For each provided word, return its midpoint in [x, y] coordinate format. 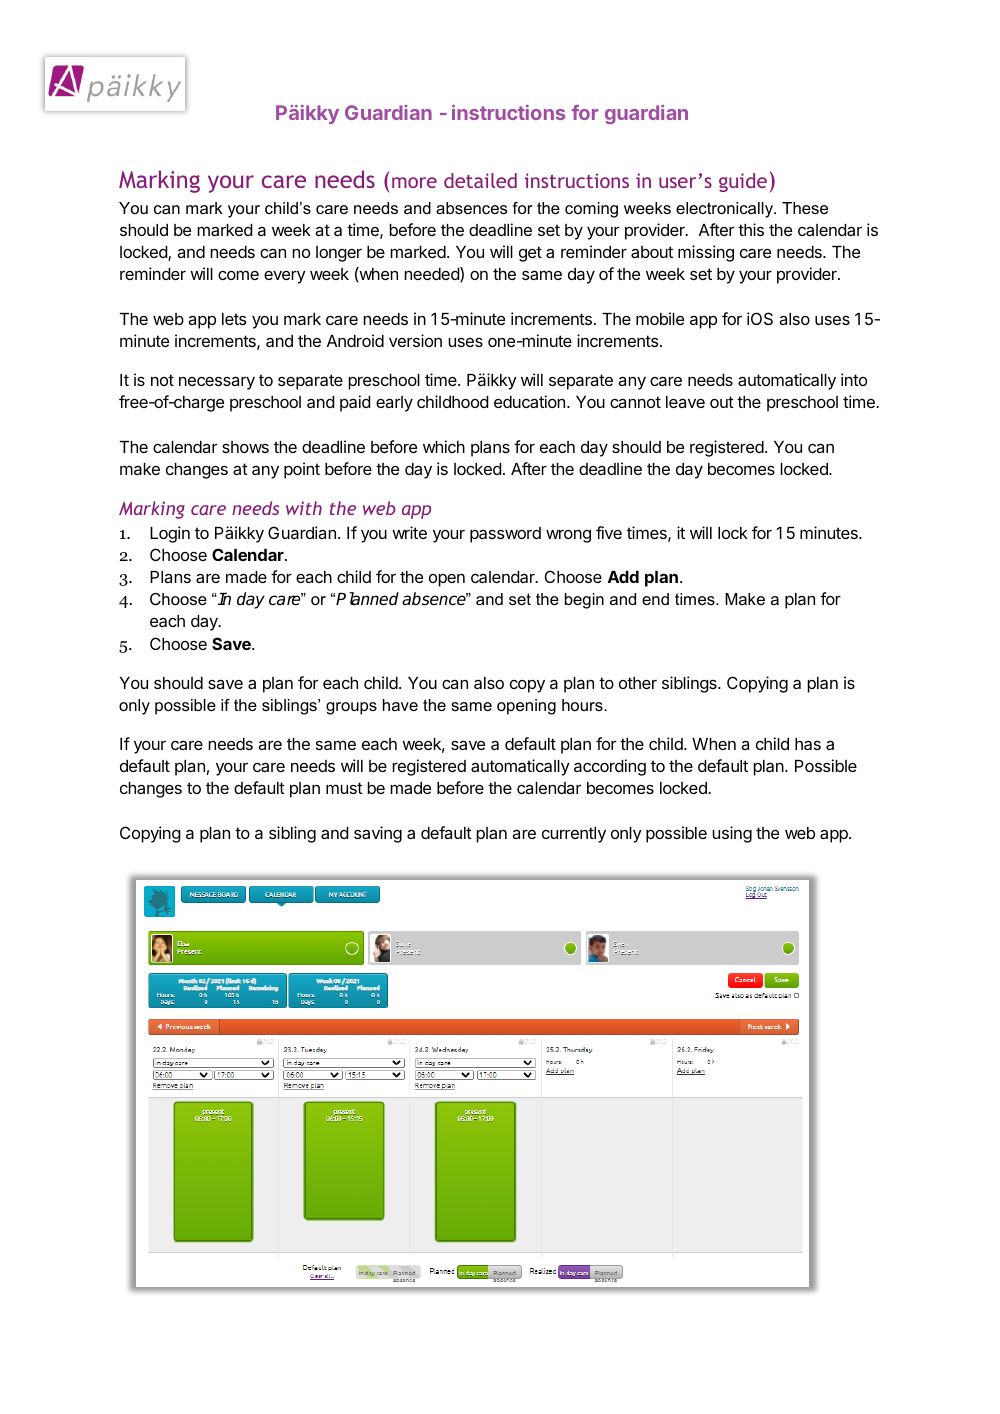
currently [574, 835]
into [854, 379]
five [609, 532]
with [304, 508]
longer [339, 254]
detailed [480, 180]
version [415, 340]
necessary [217, 383]
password [505, 535]
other [638, 683]
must [344, 788]
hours [583, 705]
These [805, 208]
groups [351, 708]
